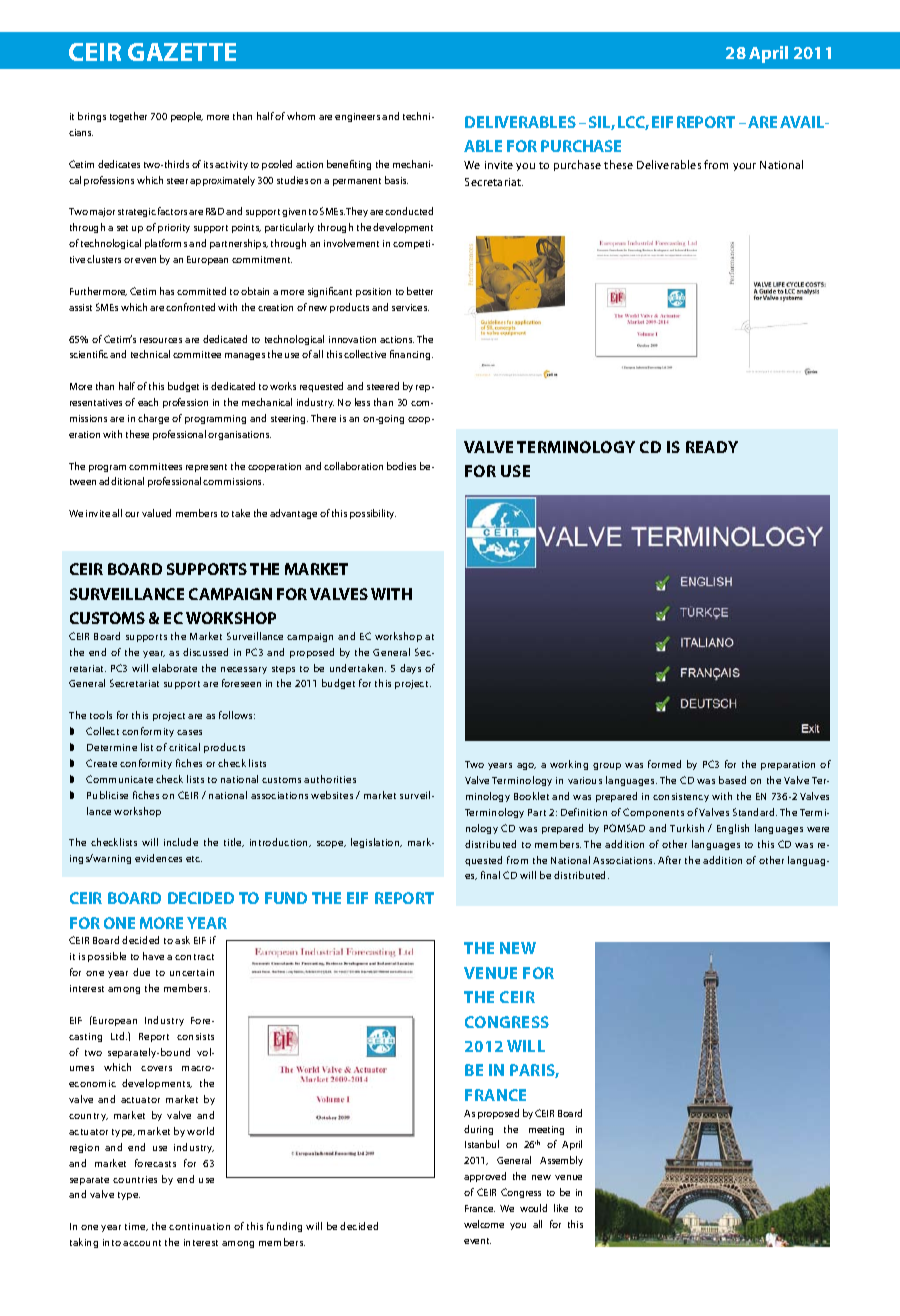 This screenshot has width=900, height=1316. Describe the element at coordinates (744, 167) in the screenshot. I see `your` at that location.
